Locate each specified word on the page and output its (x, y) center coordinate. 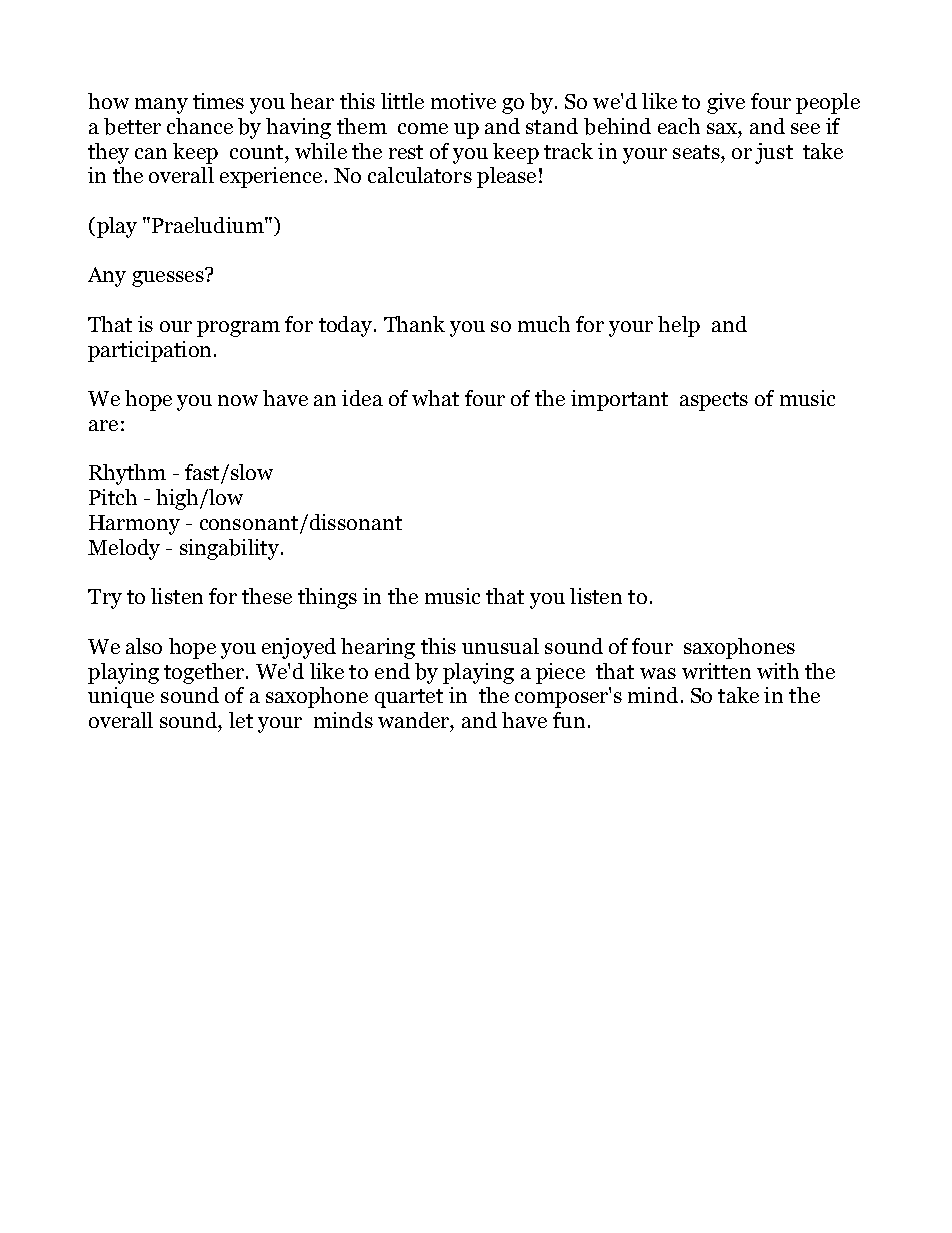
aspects (714, 401)
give (726, 103)
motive (463, 101)
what (435, 398)
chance (200, 126)
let (241, 720)
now (238, 400)
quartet (409, 698)
